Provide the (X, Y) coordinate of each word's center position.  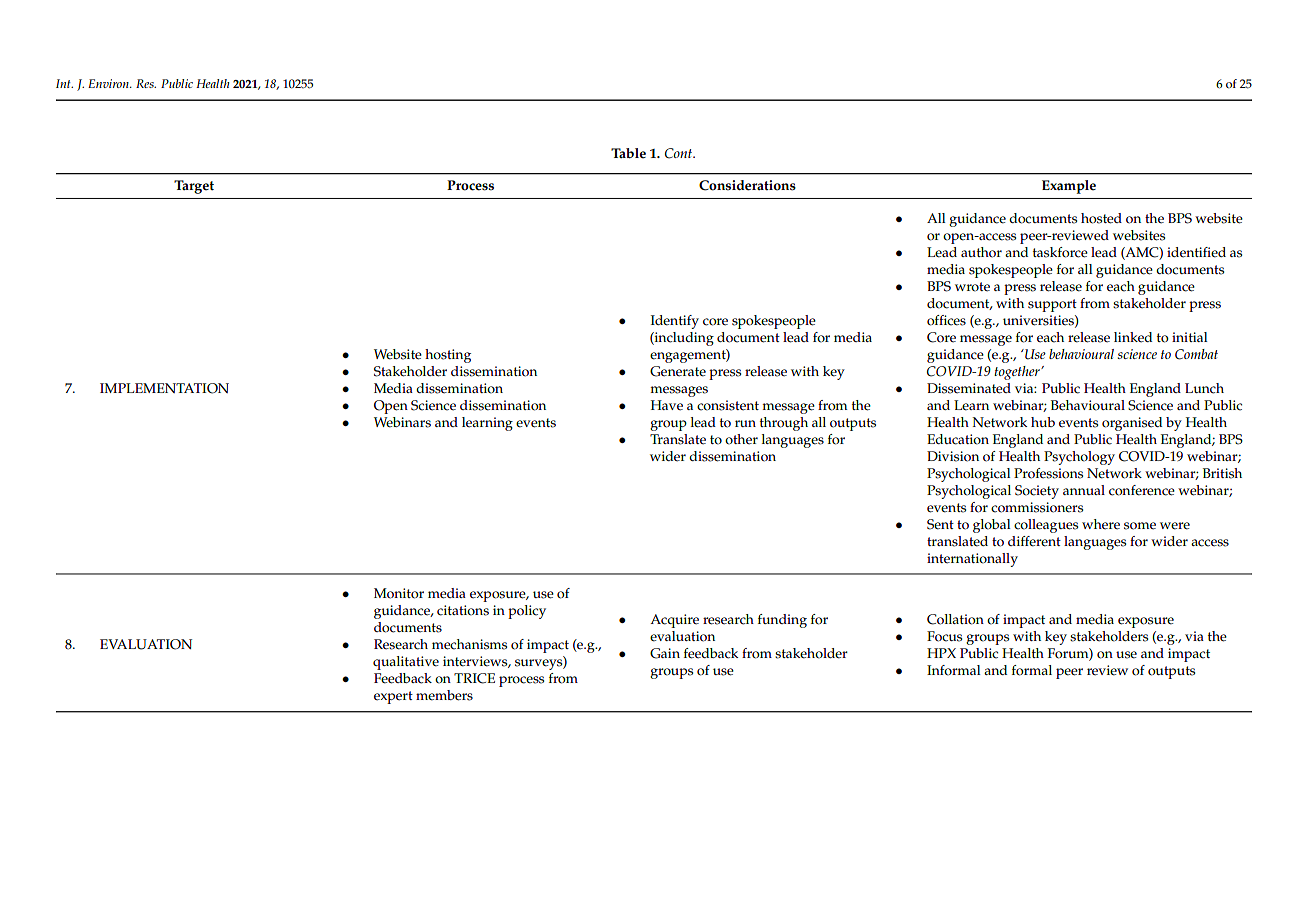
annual (1084, 490)
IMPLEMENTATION (164, 388)
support (1052, 305)
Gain (665, 653)
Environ (109, 83)
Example (1069, 187)
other (741, 439)
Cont (680, 153)
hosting (448, 356)
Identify (675, 322)
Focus (944, 636)
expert (393, 697)
